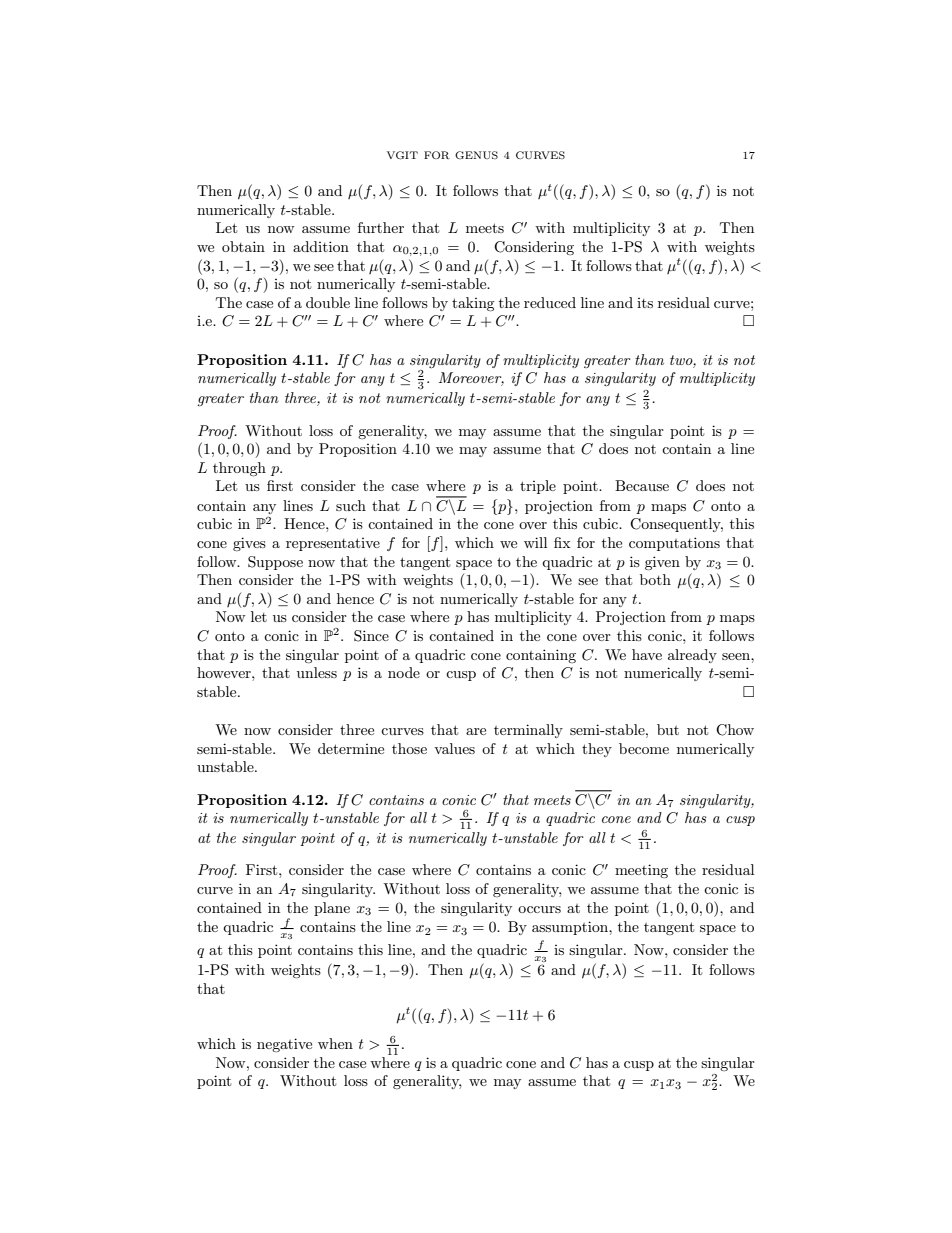 The height and width of the screenshot is (1233, 952). I want to click on negative, so click(284, 1045).
